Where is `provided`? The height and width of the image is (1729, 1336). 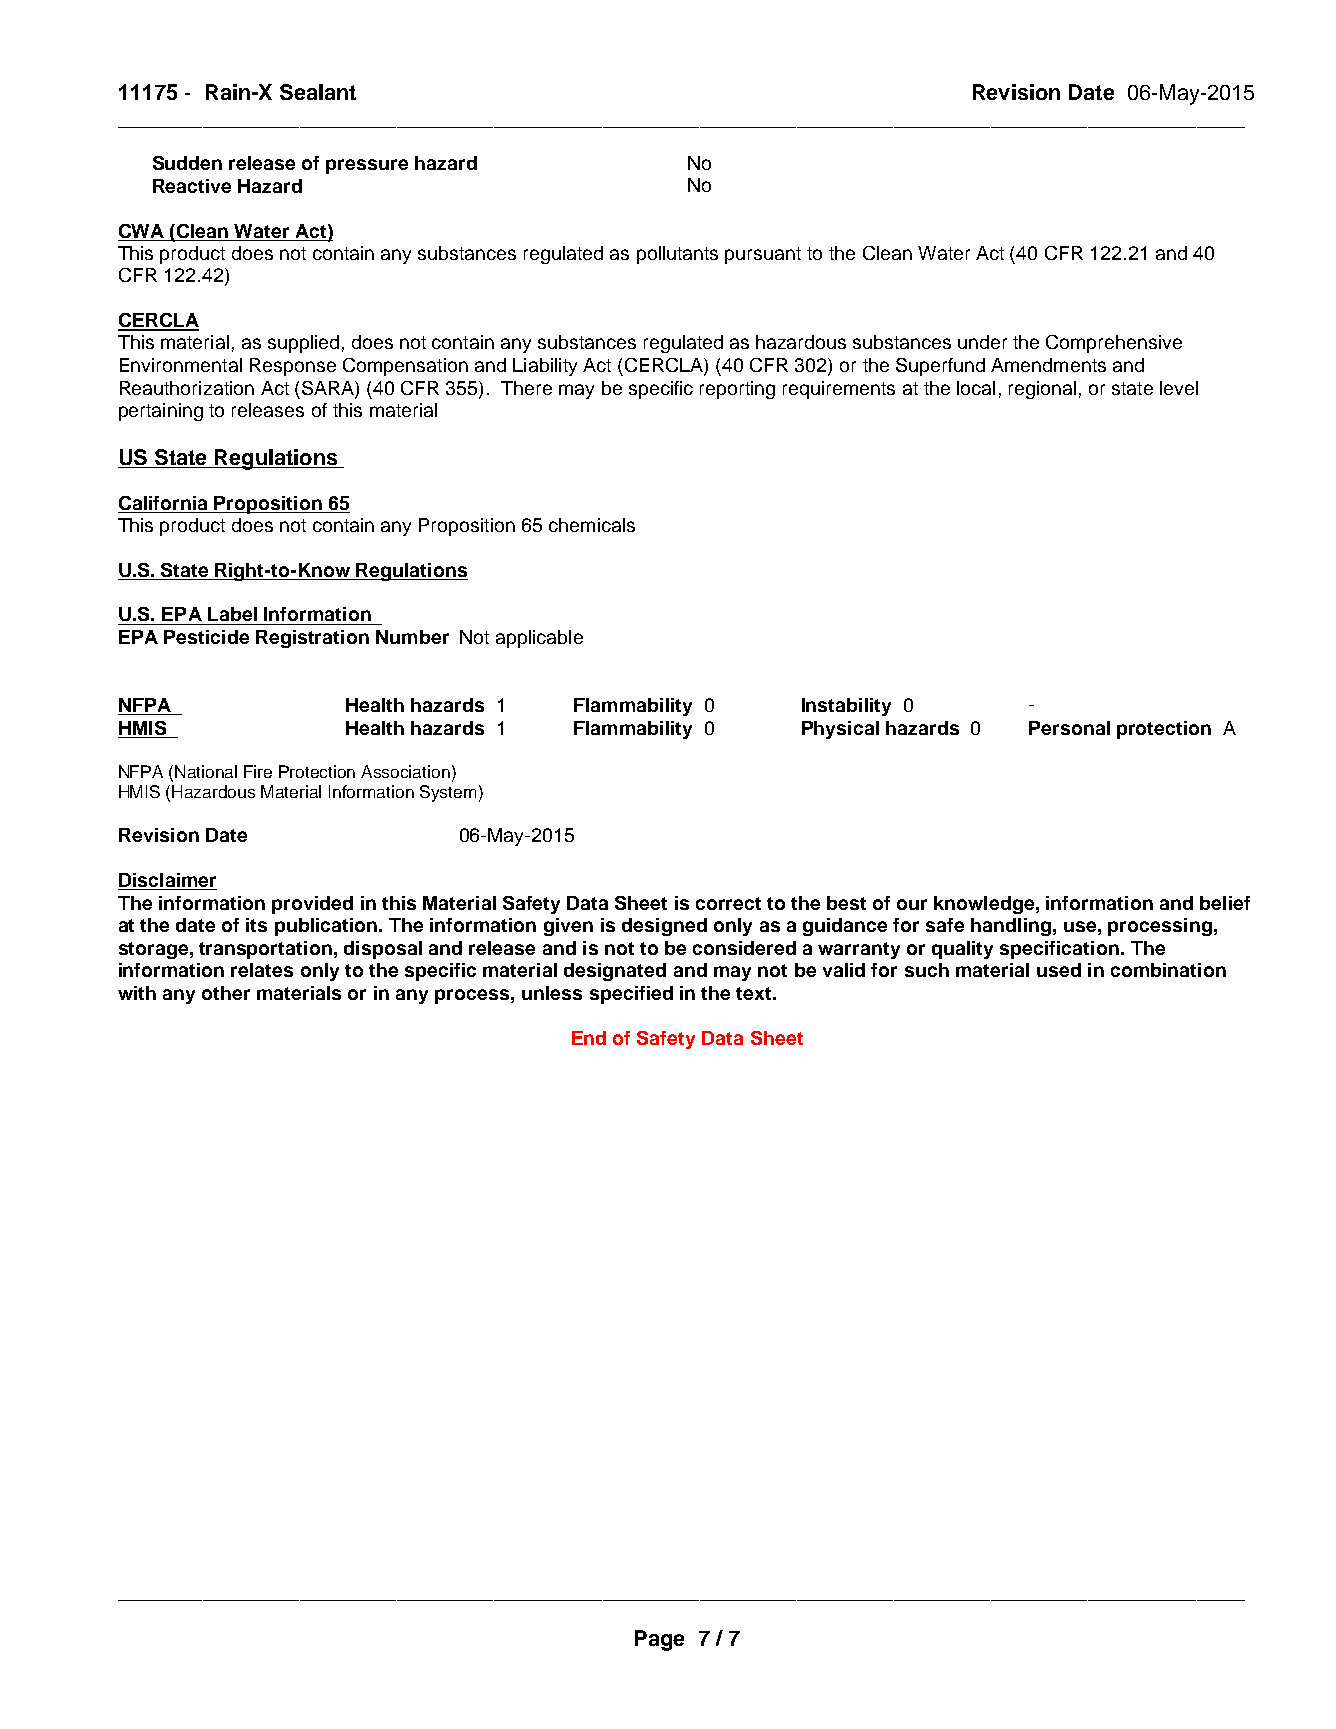
provided is located at coordinates (312, 905).
